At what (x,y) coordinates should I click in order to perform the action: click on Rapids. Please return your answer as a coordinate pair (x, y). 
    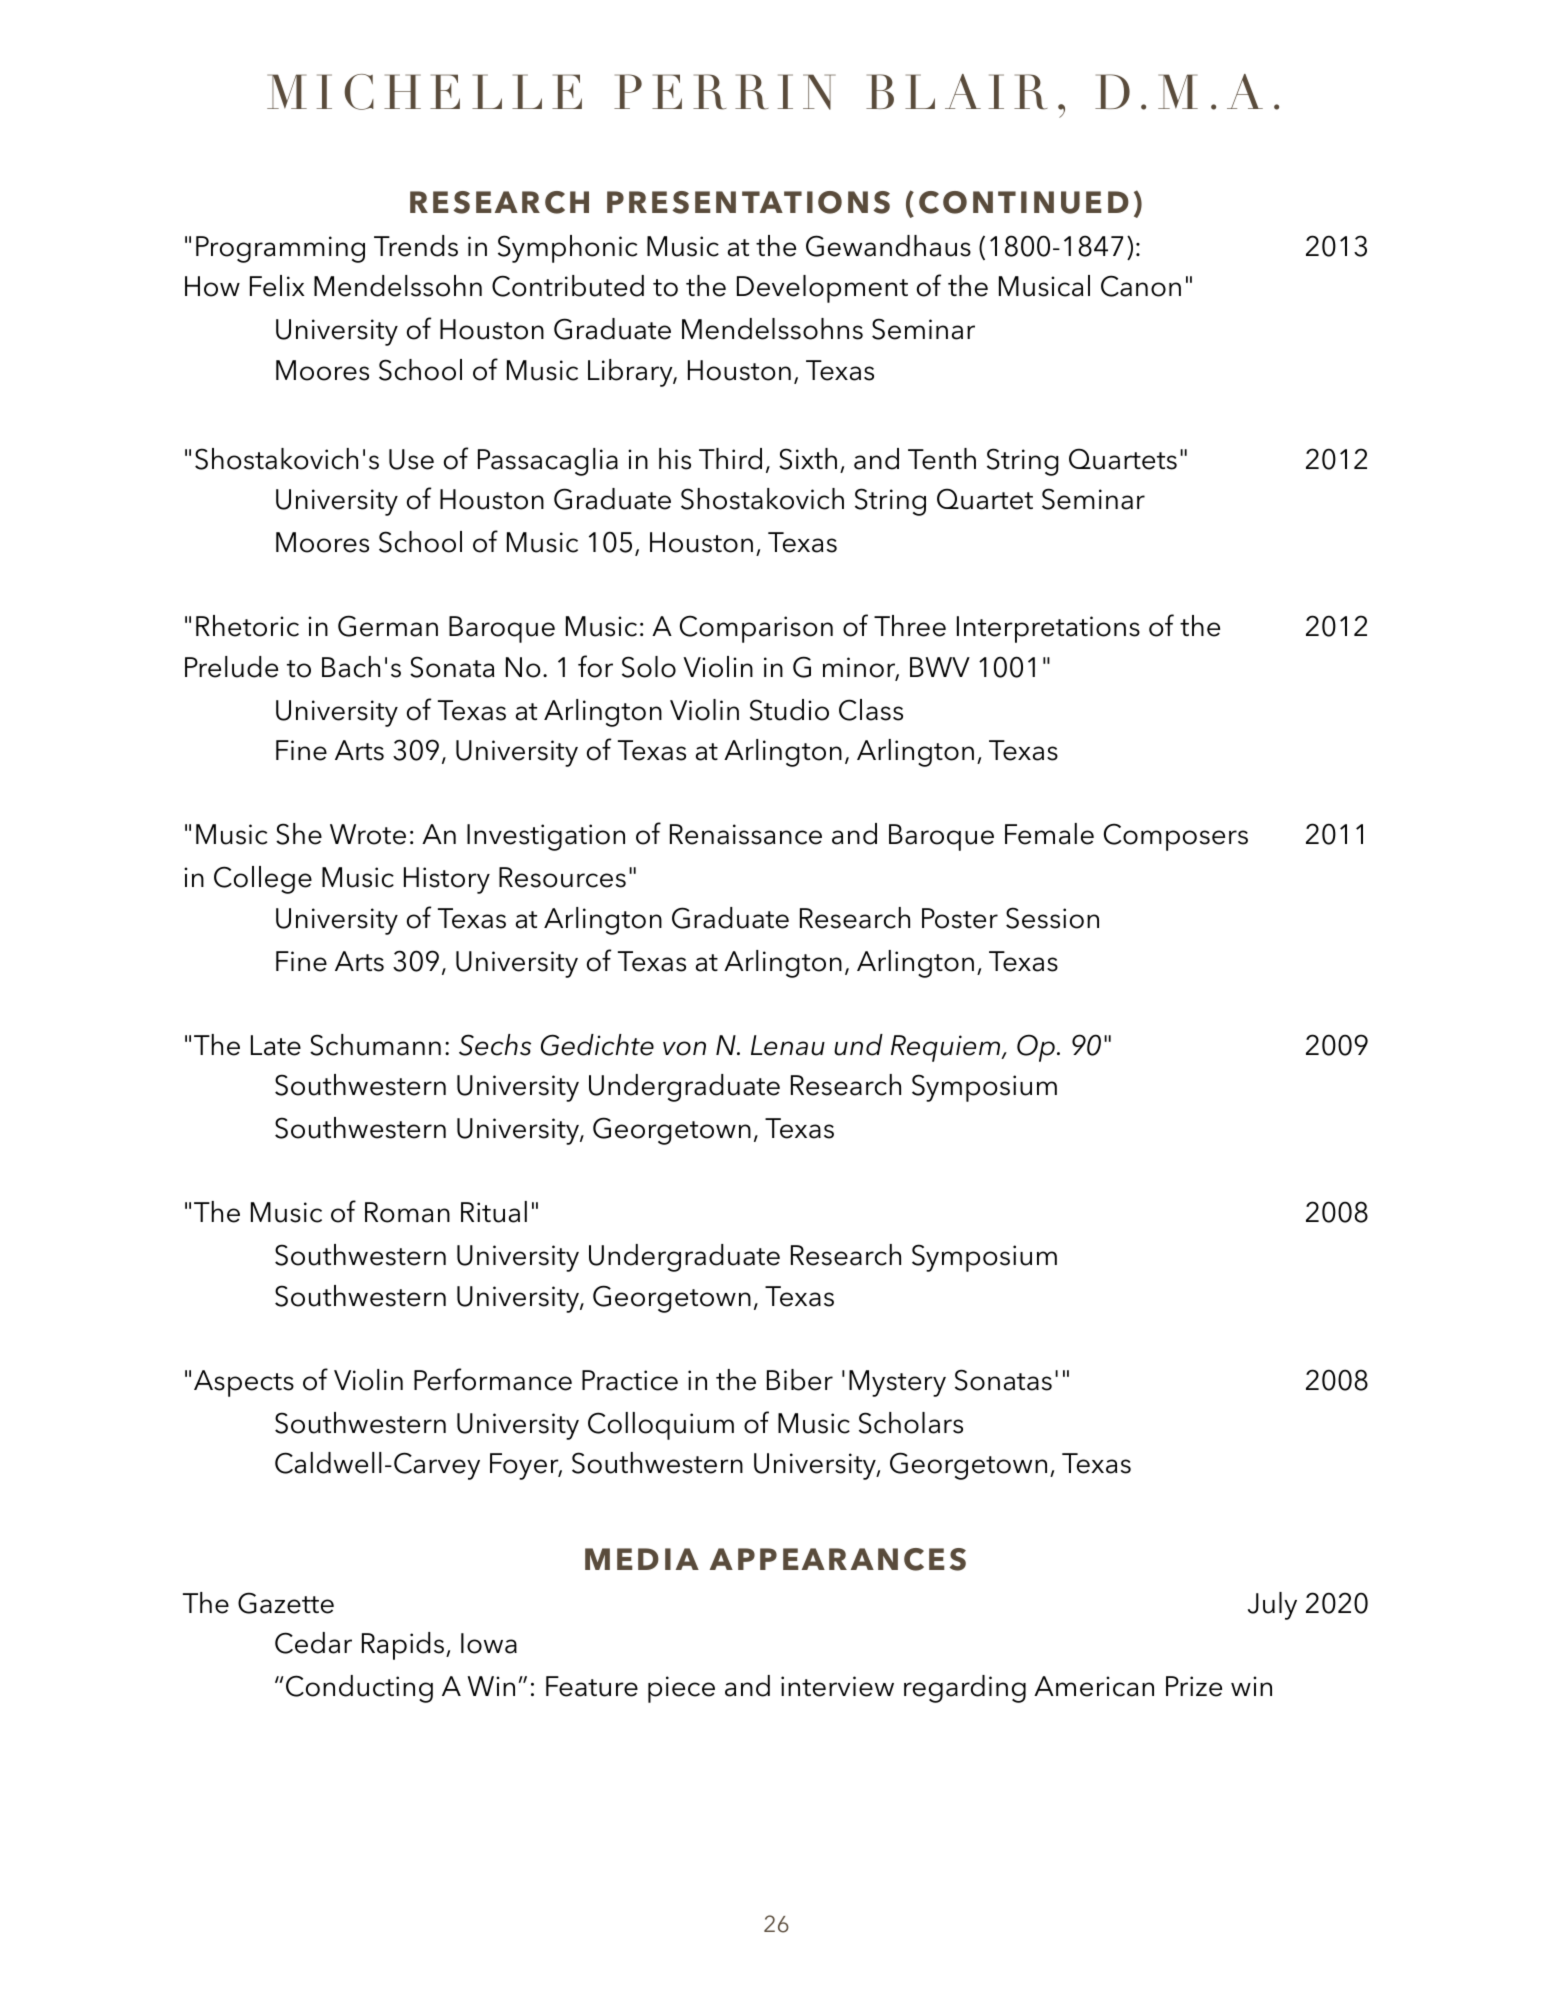
    Looking at the image, I should click on (404, 1646).
